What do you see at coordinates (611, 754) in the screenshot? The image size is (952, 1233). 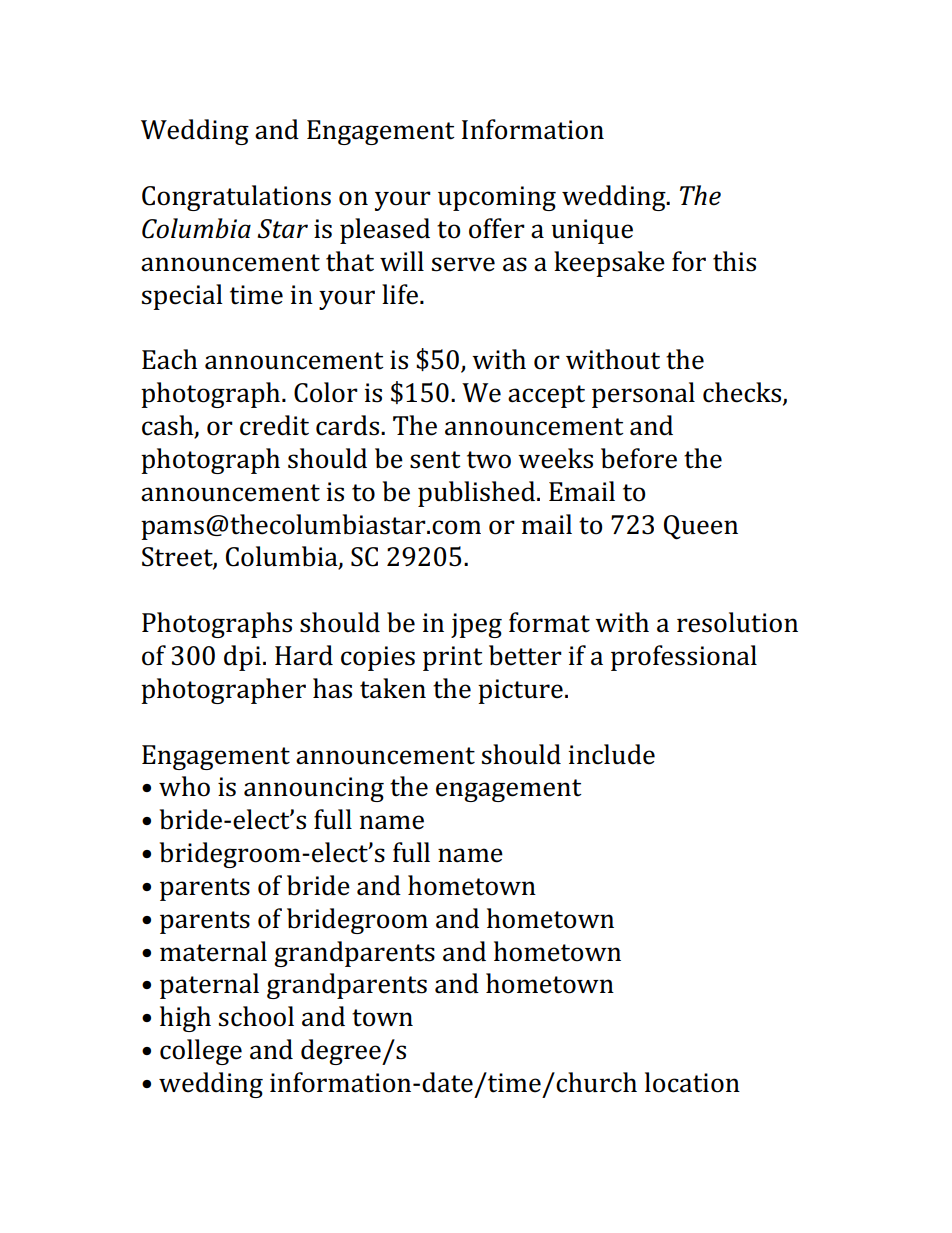 I see `include` at bounding box center [611, 754].
